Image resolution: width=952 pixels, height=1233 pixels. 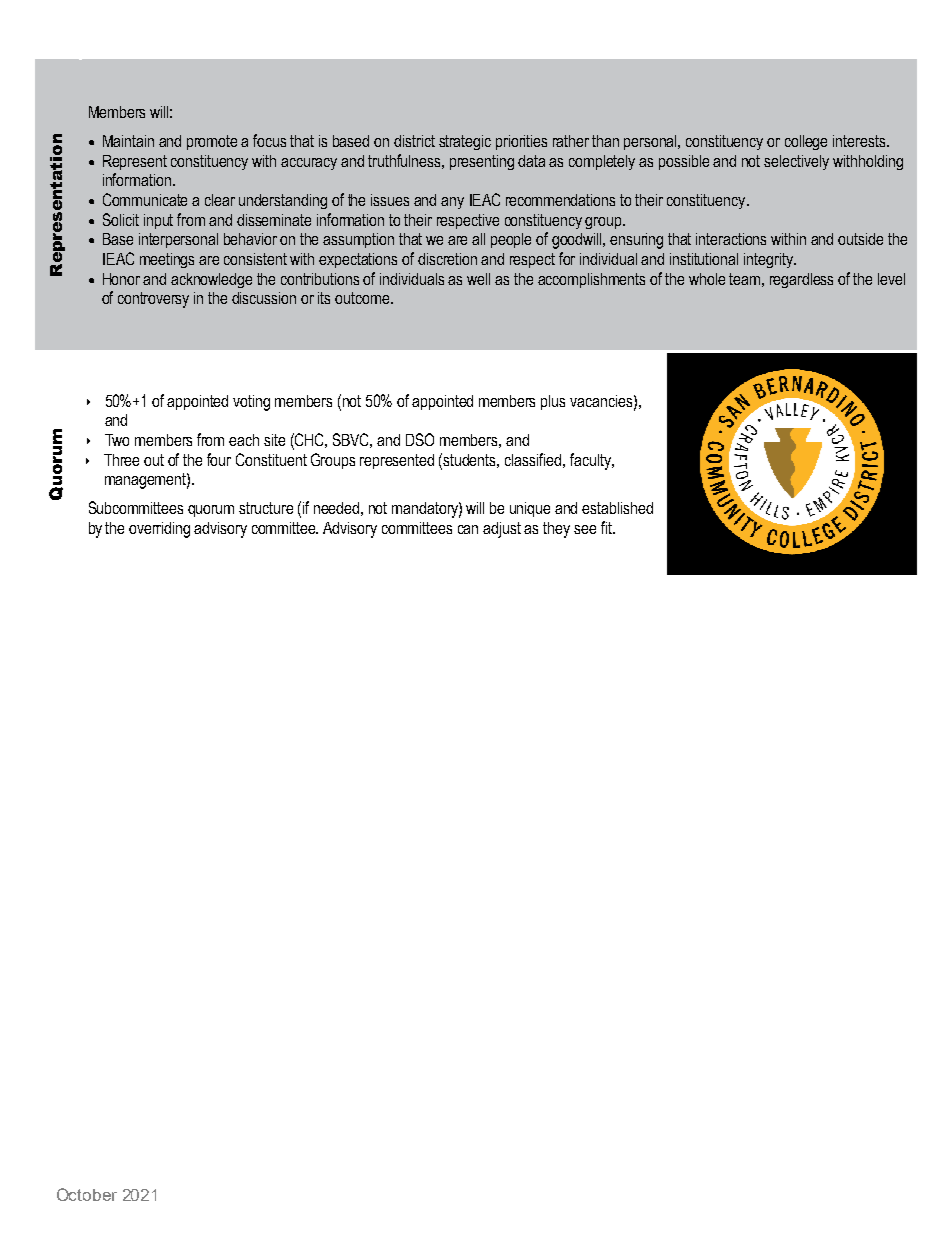 I want to click on regardless, so click(x=801, y=280).
